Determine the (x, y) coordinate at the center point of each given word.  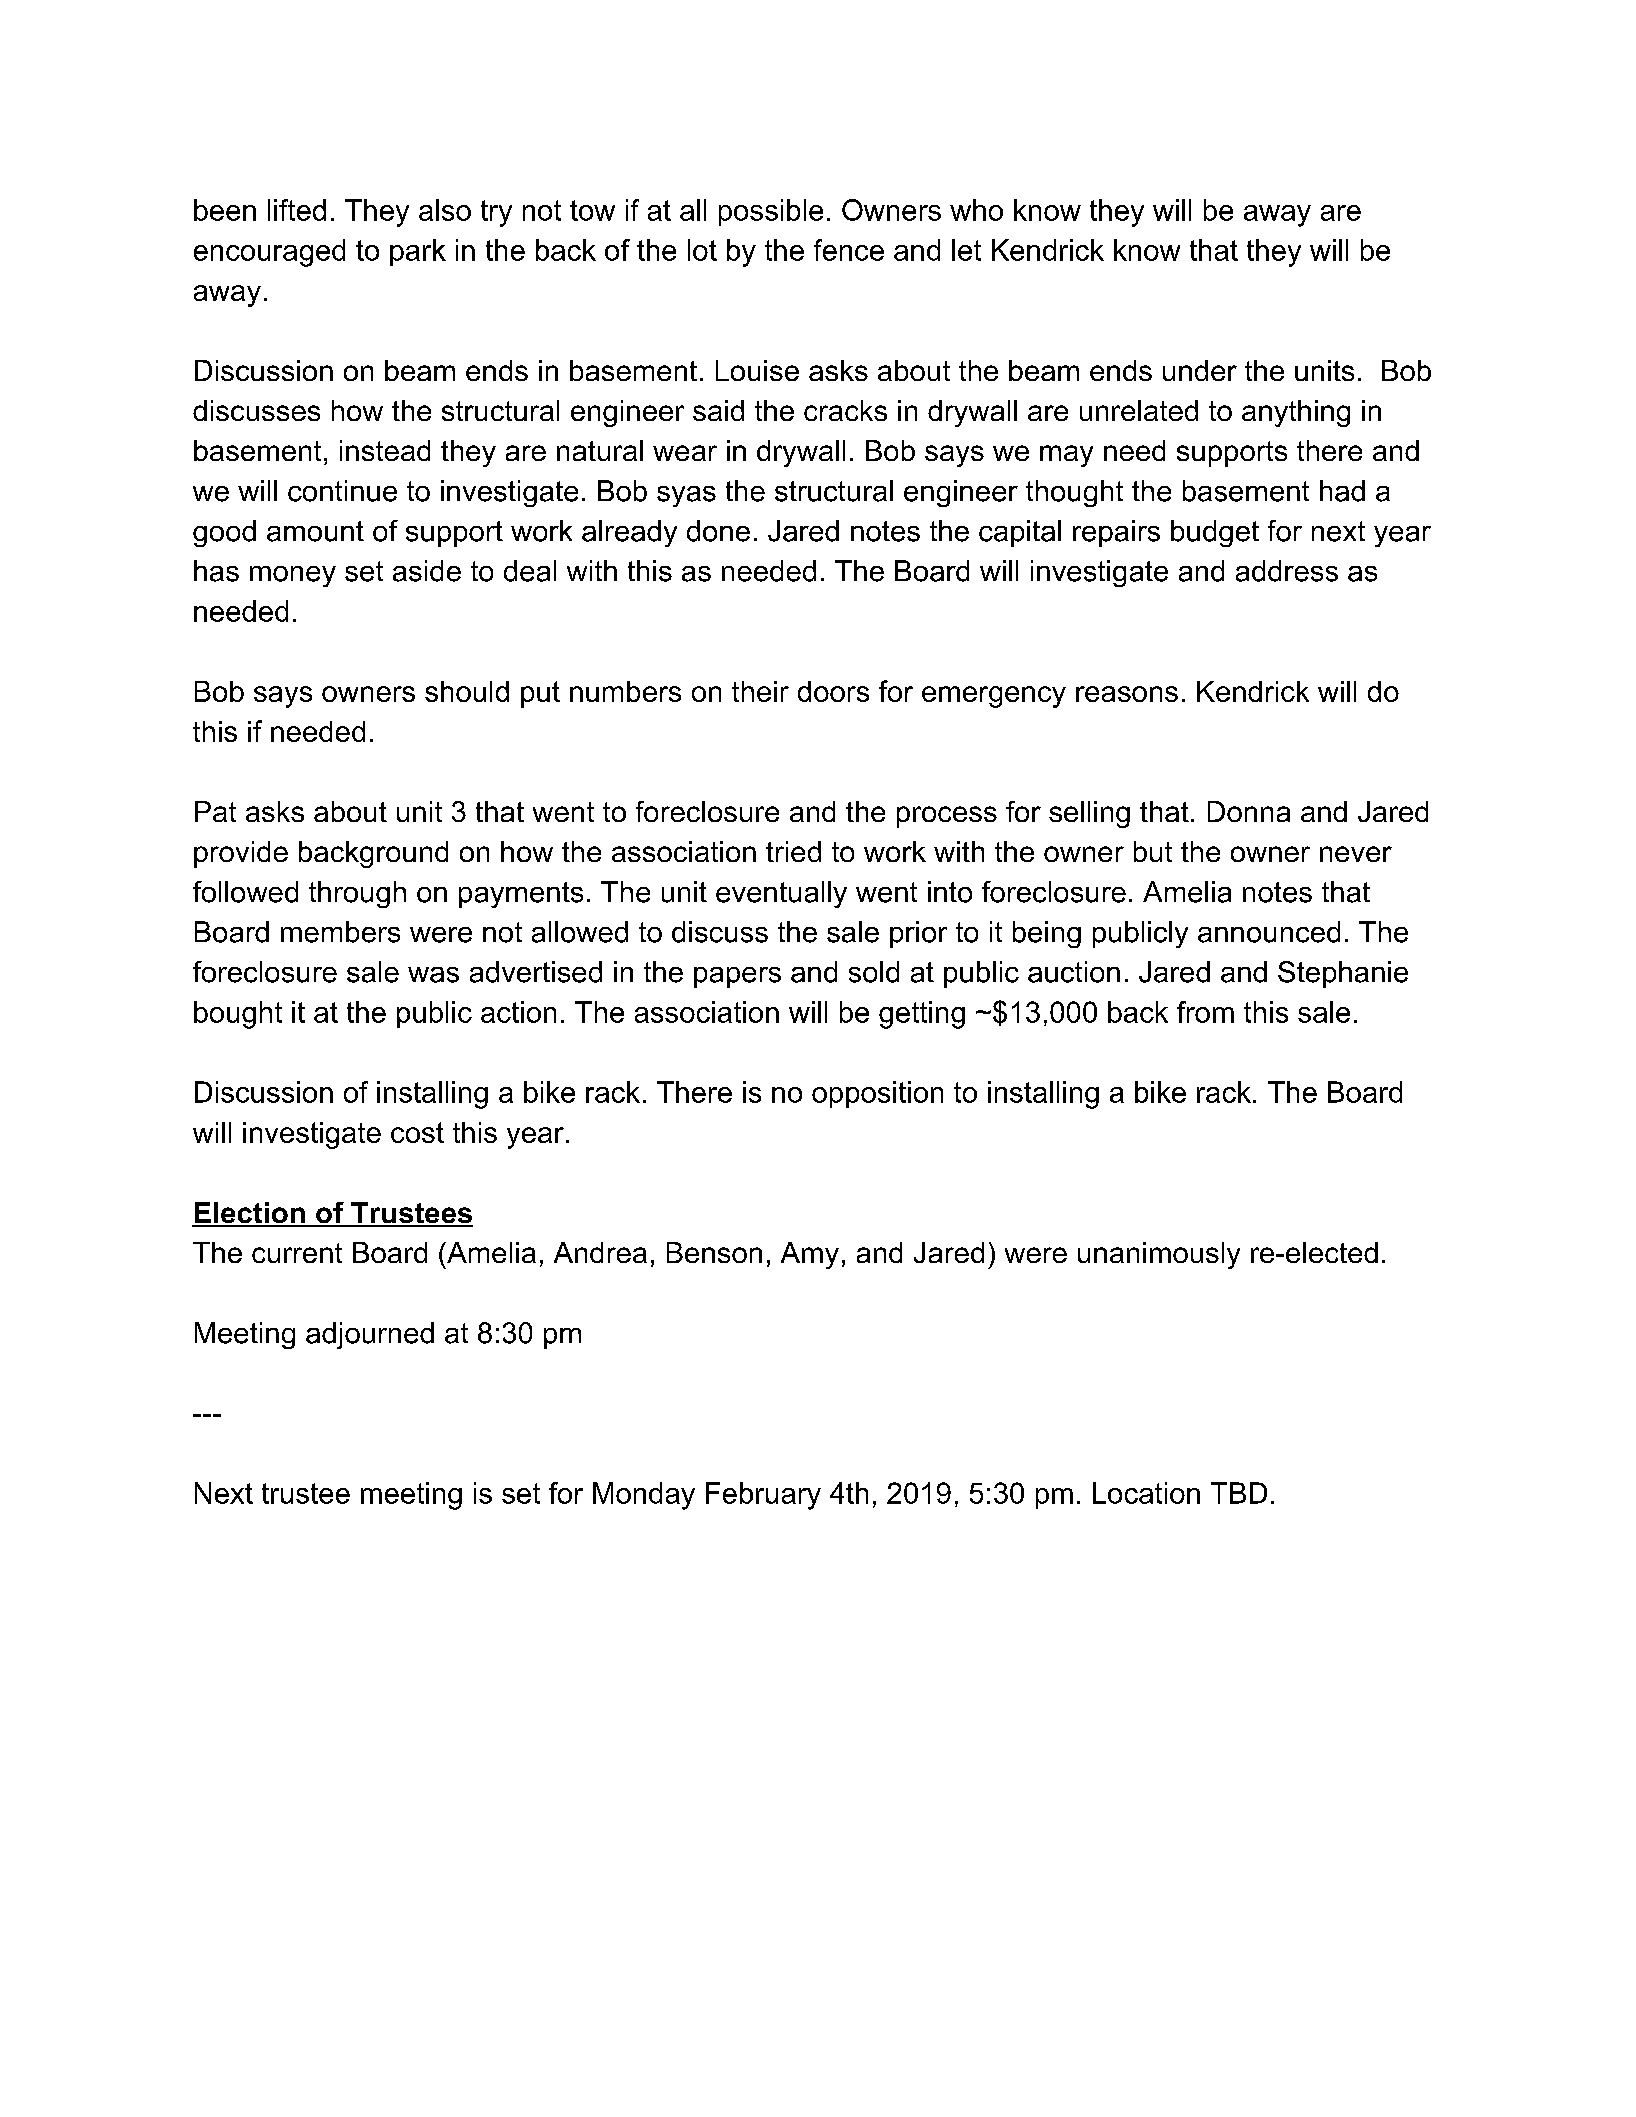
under (1200, 370)
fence (849, 250)
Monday (644, 1496)
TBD (1239, 1493)
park (418, 252)
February (763, 1496)
